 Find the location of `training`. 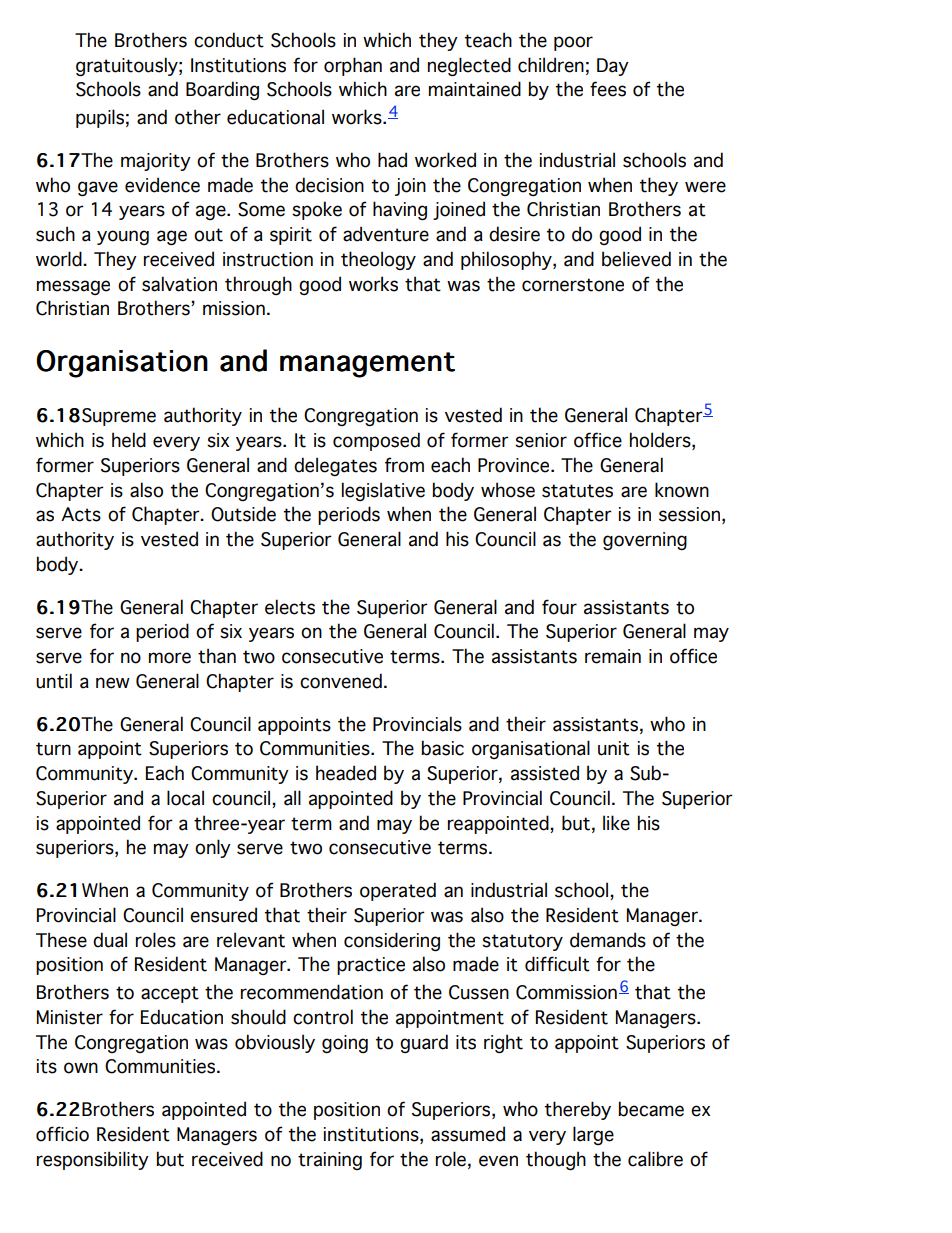

training is located at coordinates (330, 1161).
